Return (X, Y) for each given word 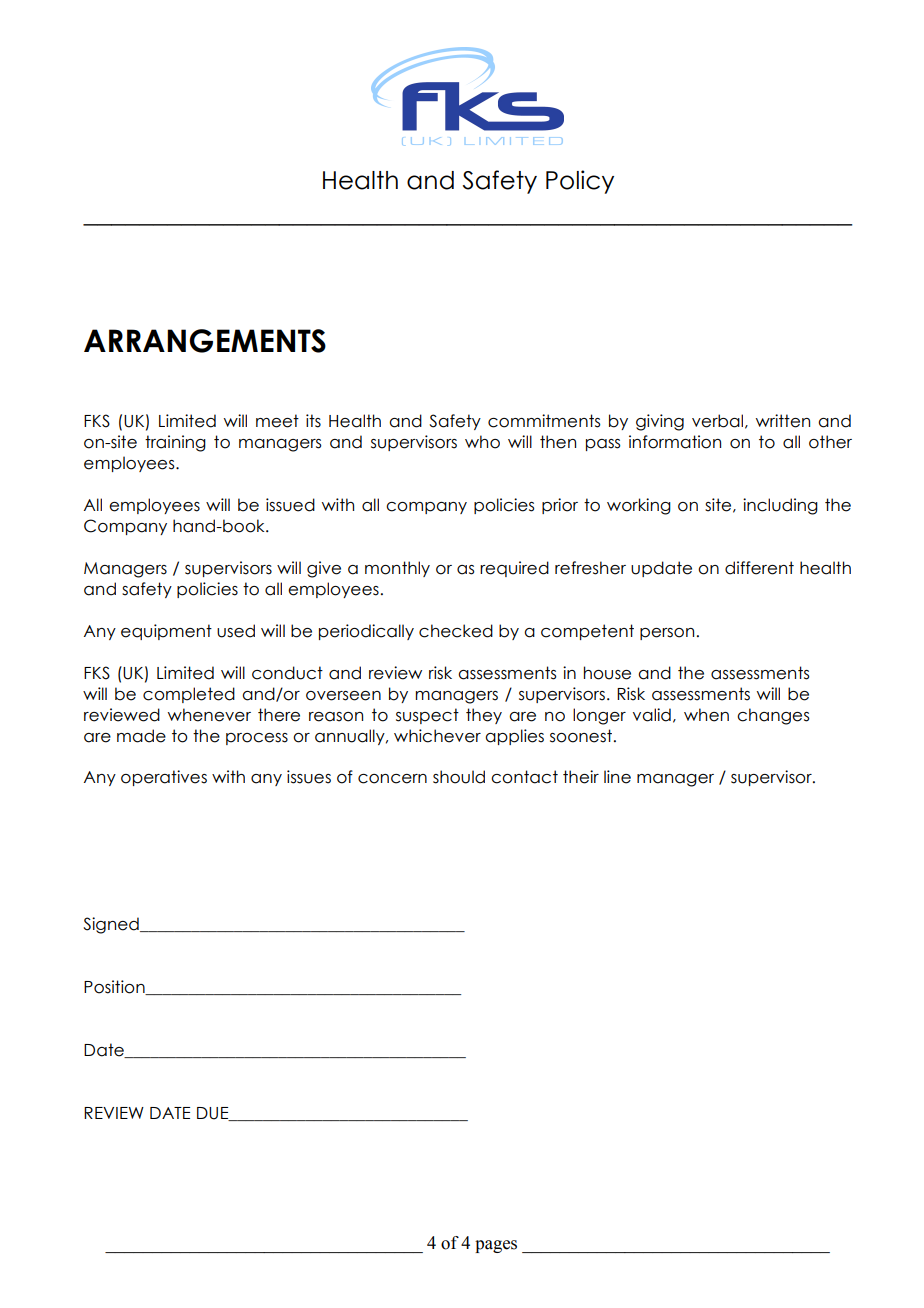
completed (189, 695)
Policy (580, 182)
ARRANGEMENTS (205, 341)
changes (773, 716)
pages (496, 1246)
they (484, 716)
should (459, 777)
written (783, 421)
